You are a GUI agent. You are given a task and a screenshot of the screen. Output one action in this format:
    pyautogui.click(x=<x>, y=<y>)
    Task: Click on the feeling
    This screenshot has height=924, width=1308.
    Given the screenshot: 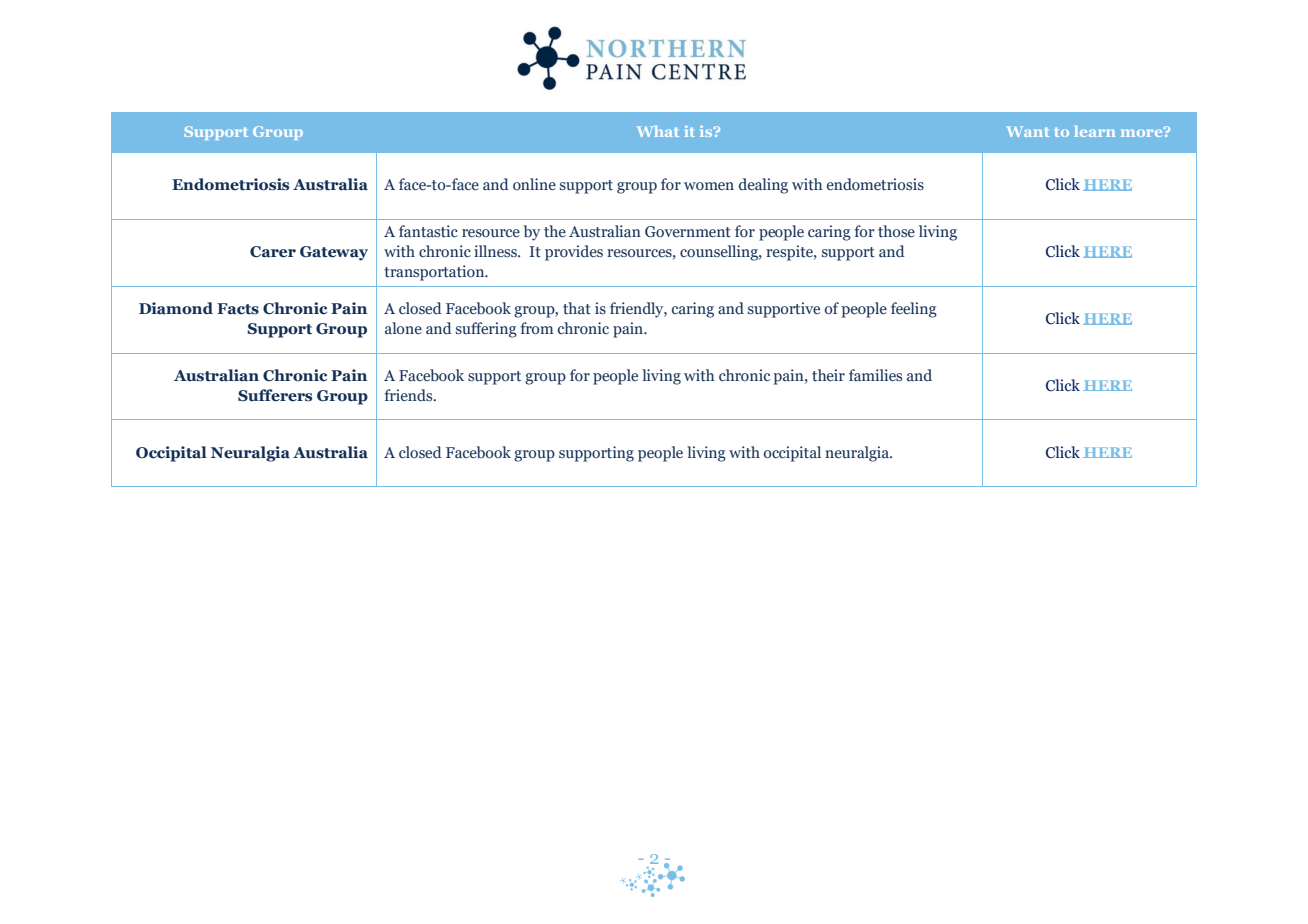 What is the action you would take?
    pyautogui.click(x=914, y=310)
